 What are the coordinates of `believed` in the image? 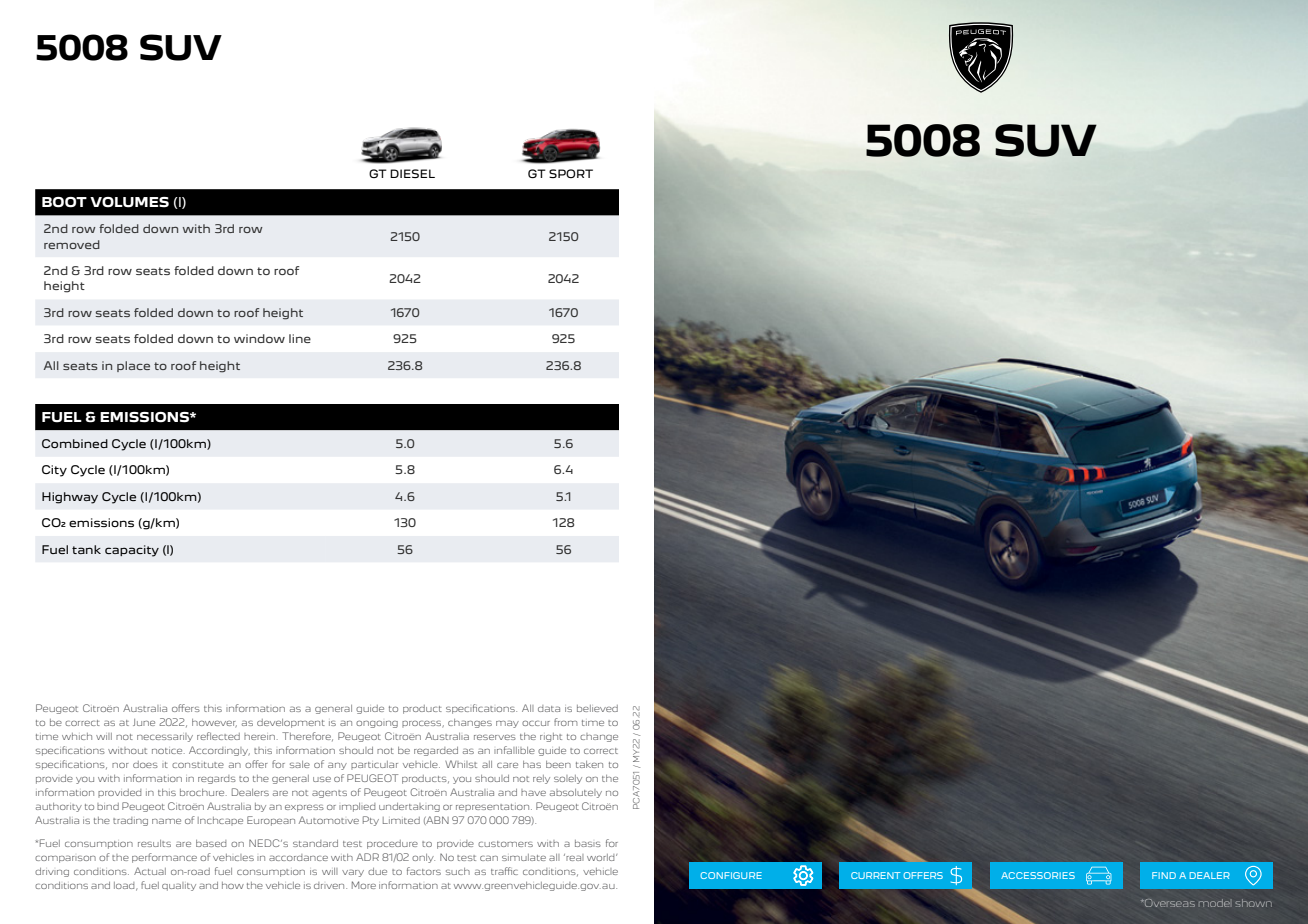 It's located at (597, 708).
